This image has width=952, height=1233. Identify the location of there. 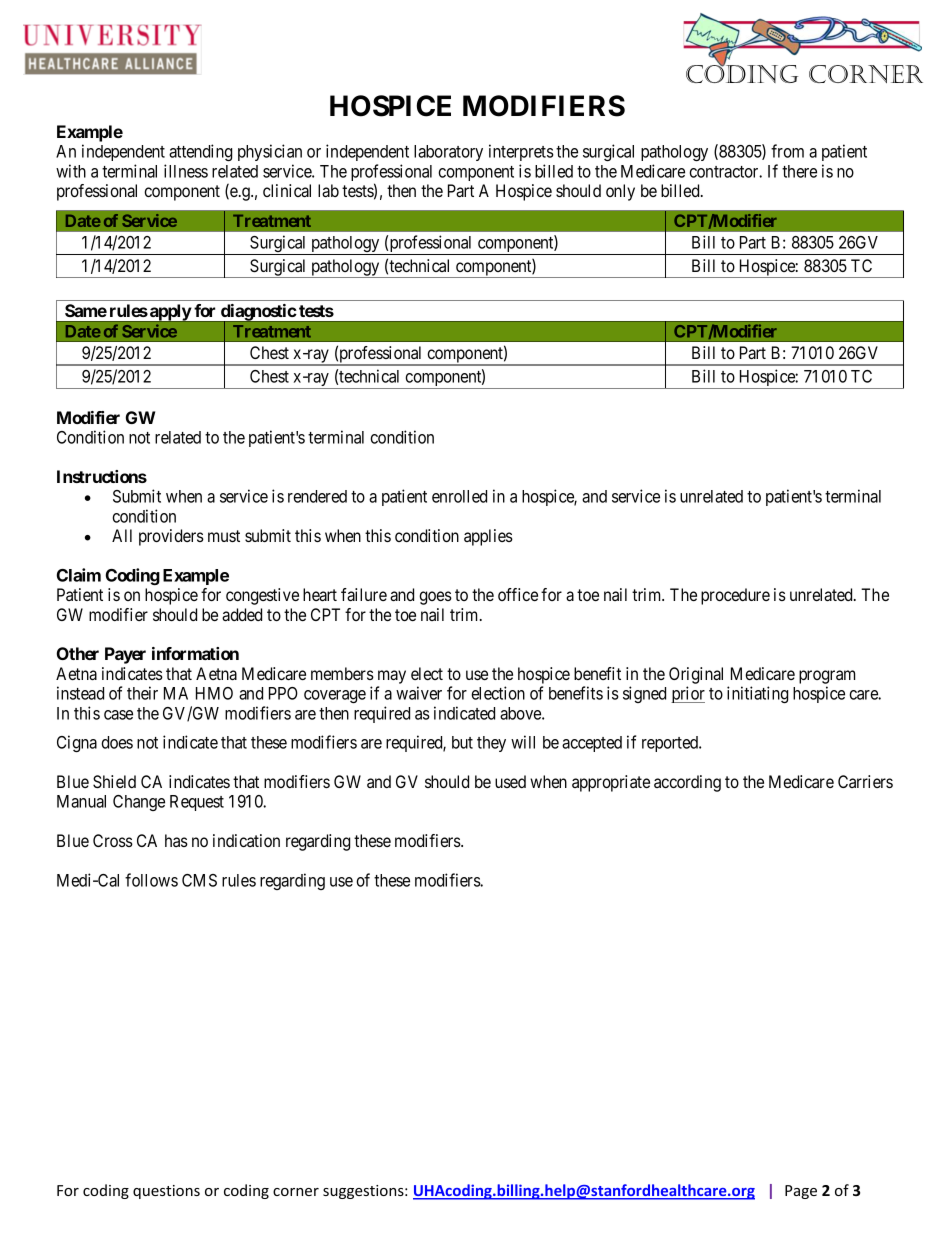
(799, 171).
